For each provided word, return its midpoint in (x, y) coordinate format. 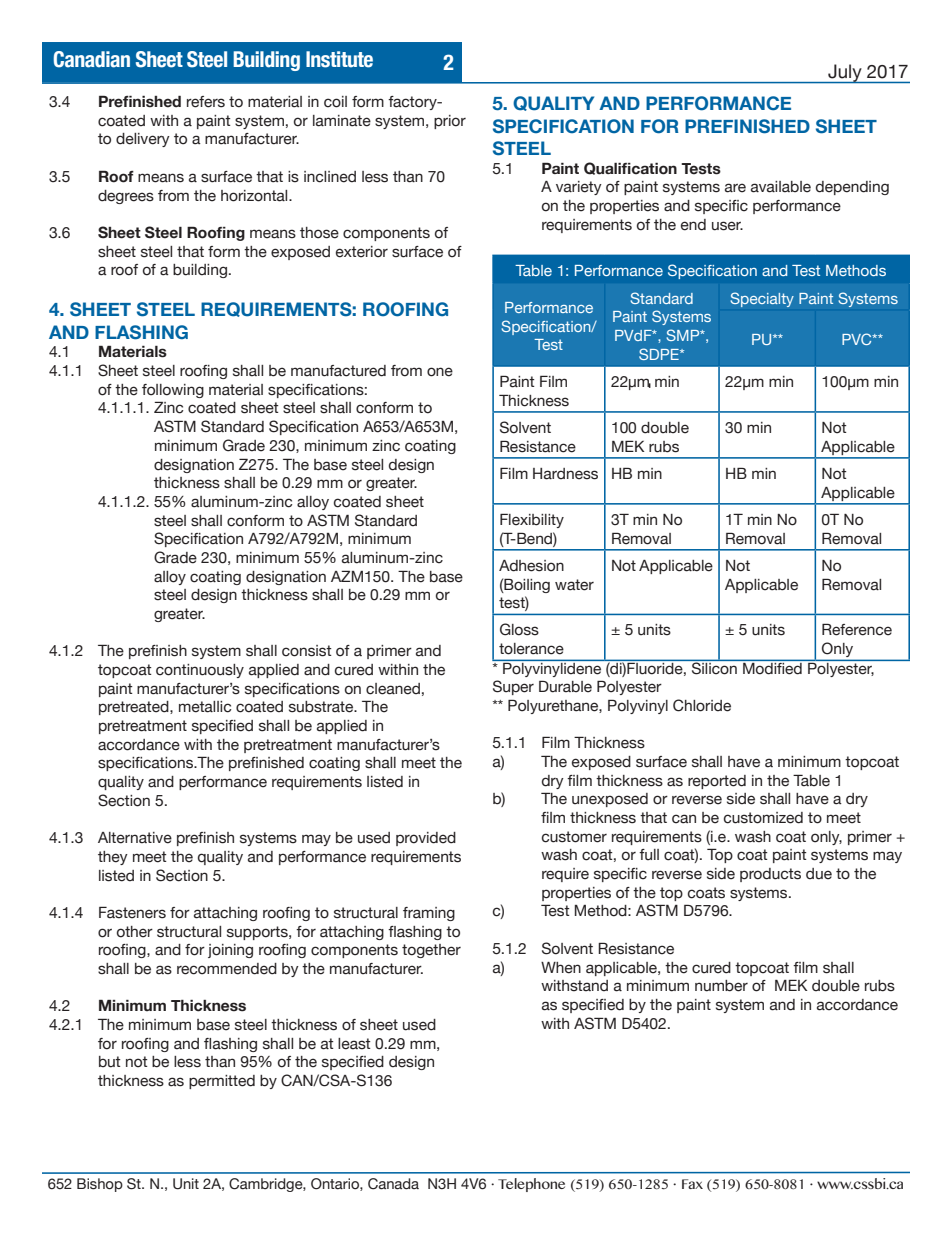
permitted (222, 1082)
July (845, 74)
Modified (772, 667)
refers (206, 102)
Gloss (519, 629)
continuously (200, 671)
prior (450, 122)
